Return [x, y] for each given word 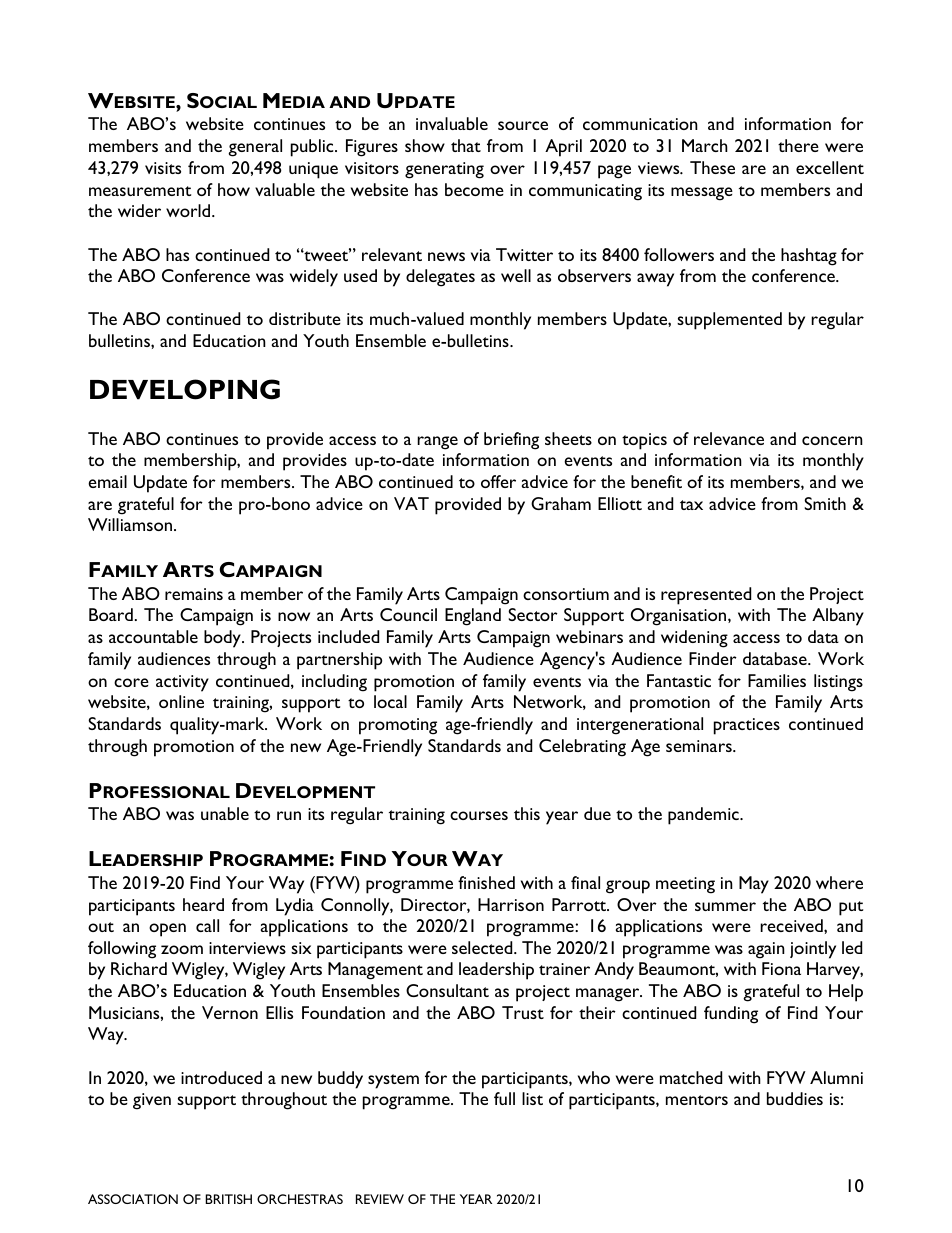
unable [225, 813]
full [504, 1098]
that [466, 145]
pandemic [704, 816]
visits [163, 168]
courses [479, 815]
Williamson [131, 524]
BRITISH [228, 1199]
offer [498, 481]
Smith [825, 503]
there [798, 145]
